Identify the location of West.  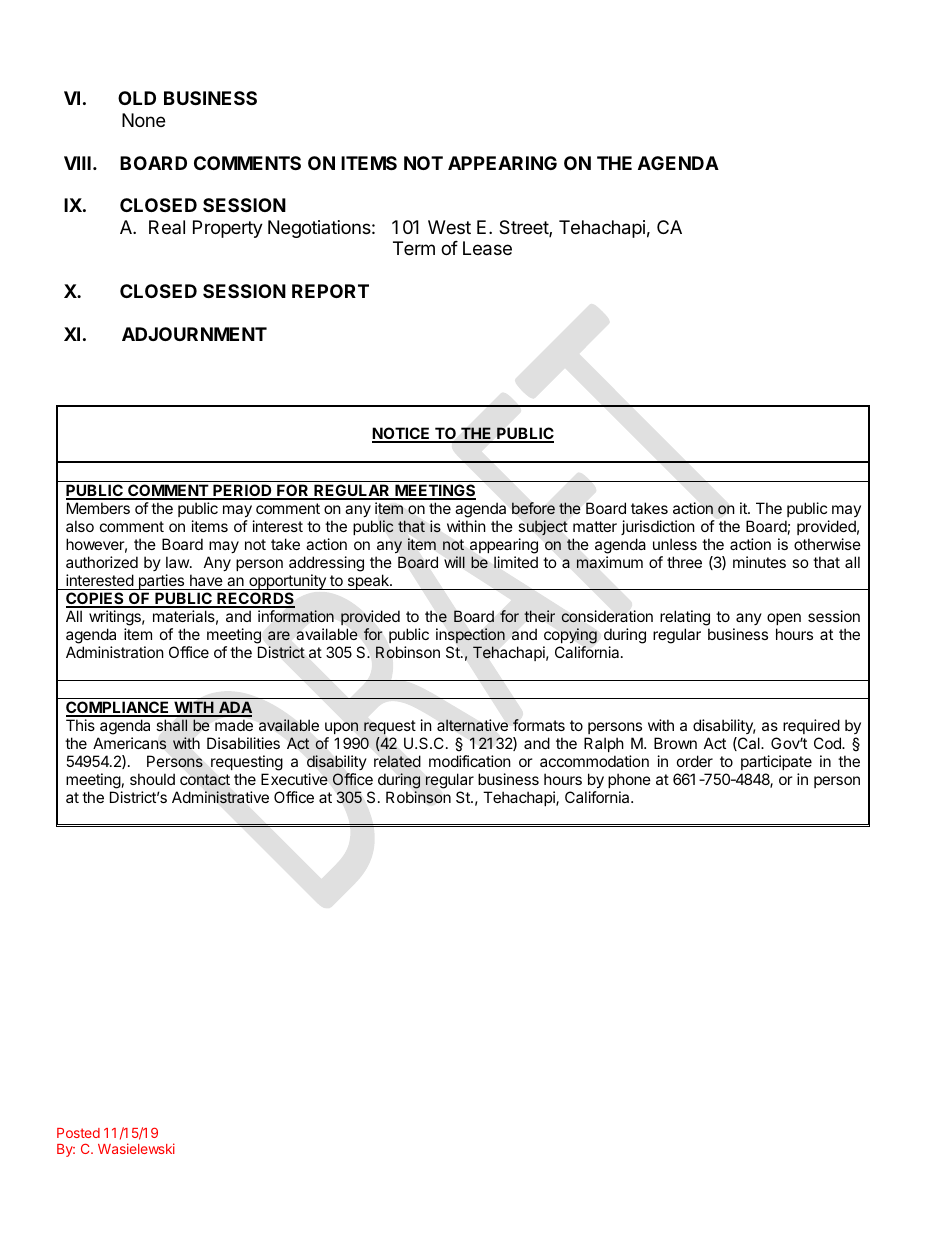
(449, 227).
